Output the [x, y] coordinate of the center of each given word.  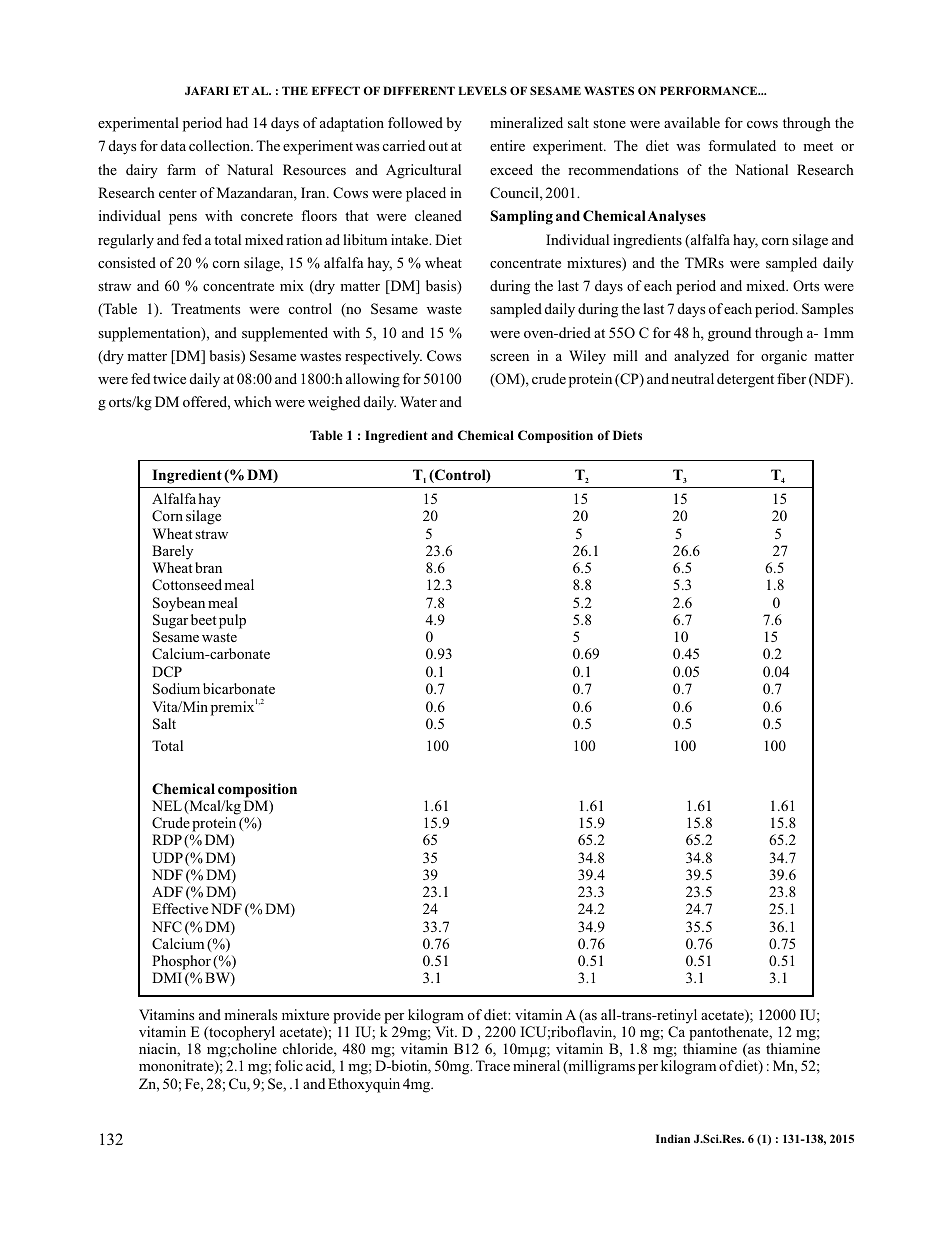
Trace [493, 1065]
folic [289, 1065]
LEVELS [482, 90]
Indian [673, 1138]
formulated [742, 145]
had [237, 122]
